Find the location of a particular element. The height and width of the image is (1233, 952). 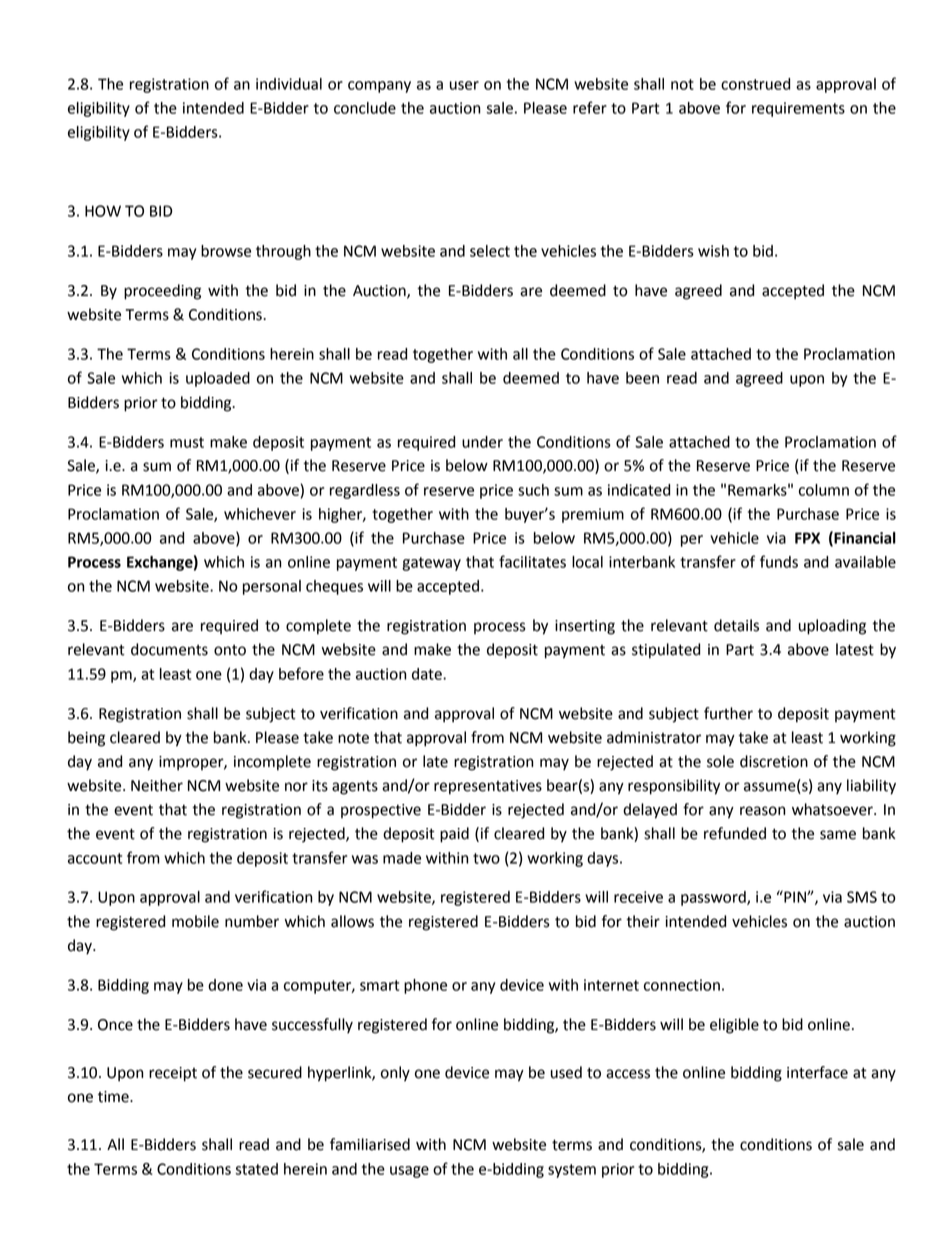

stated is located at coordinates (257, 1169).
